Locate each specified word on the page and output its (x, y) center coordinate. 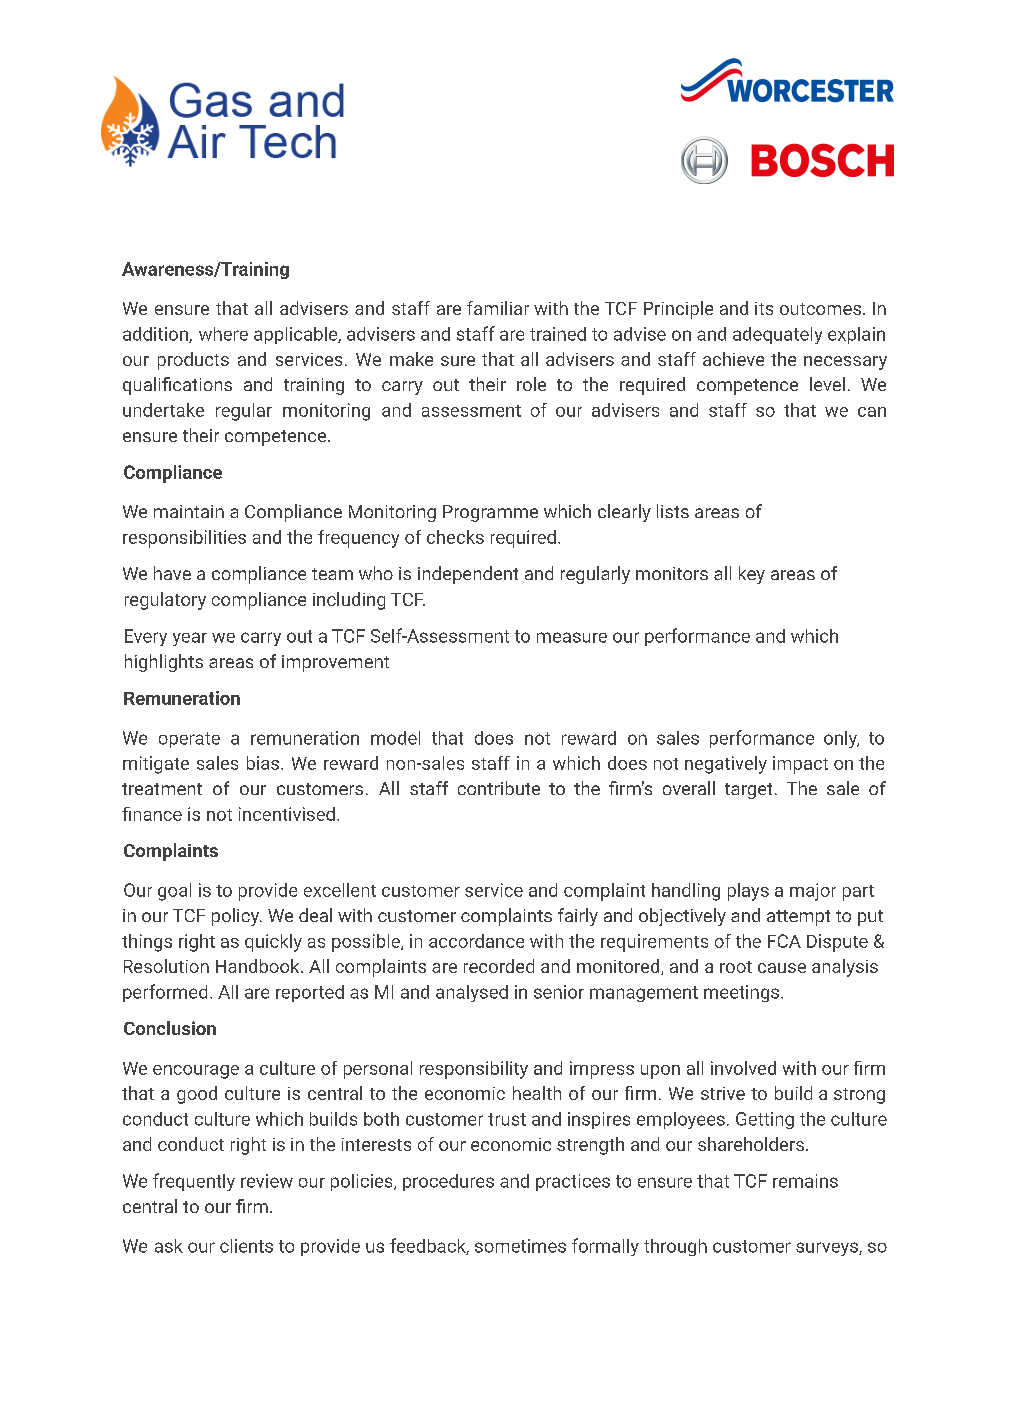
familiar (498, 308)
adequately (777, 335)
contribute (499, 788)
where (223, 334)
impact (800, 765)
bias (263, 763)
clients (246, 1246)
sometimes (520, 1246)
